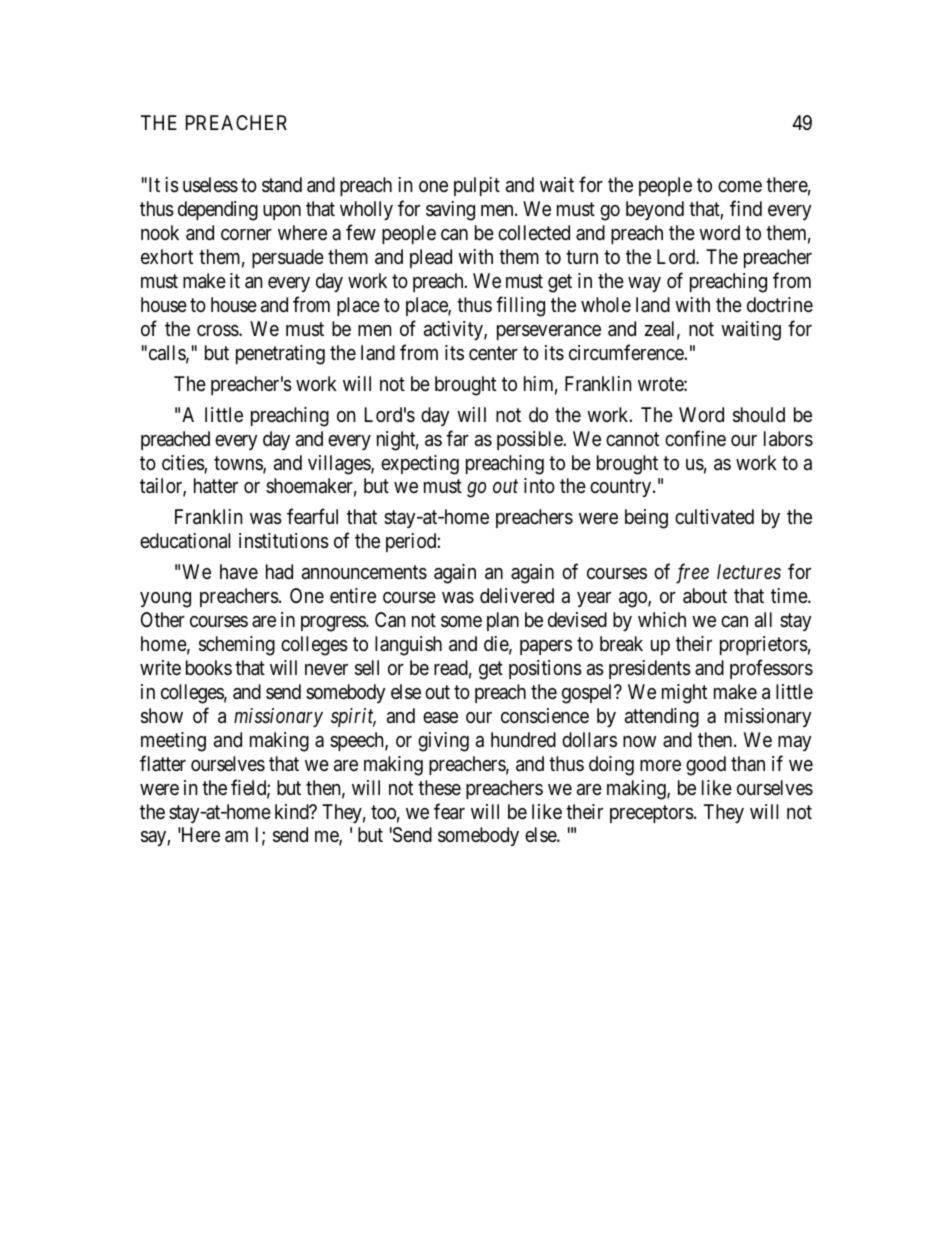 This image has width=952, height=1233. I want to click on these, so click(439, 787).
